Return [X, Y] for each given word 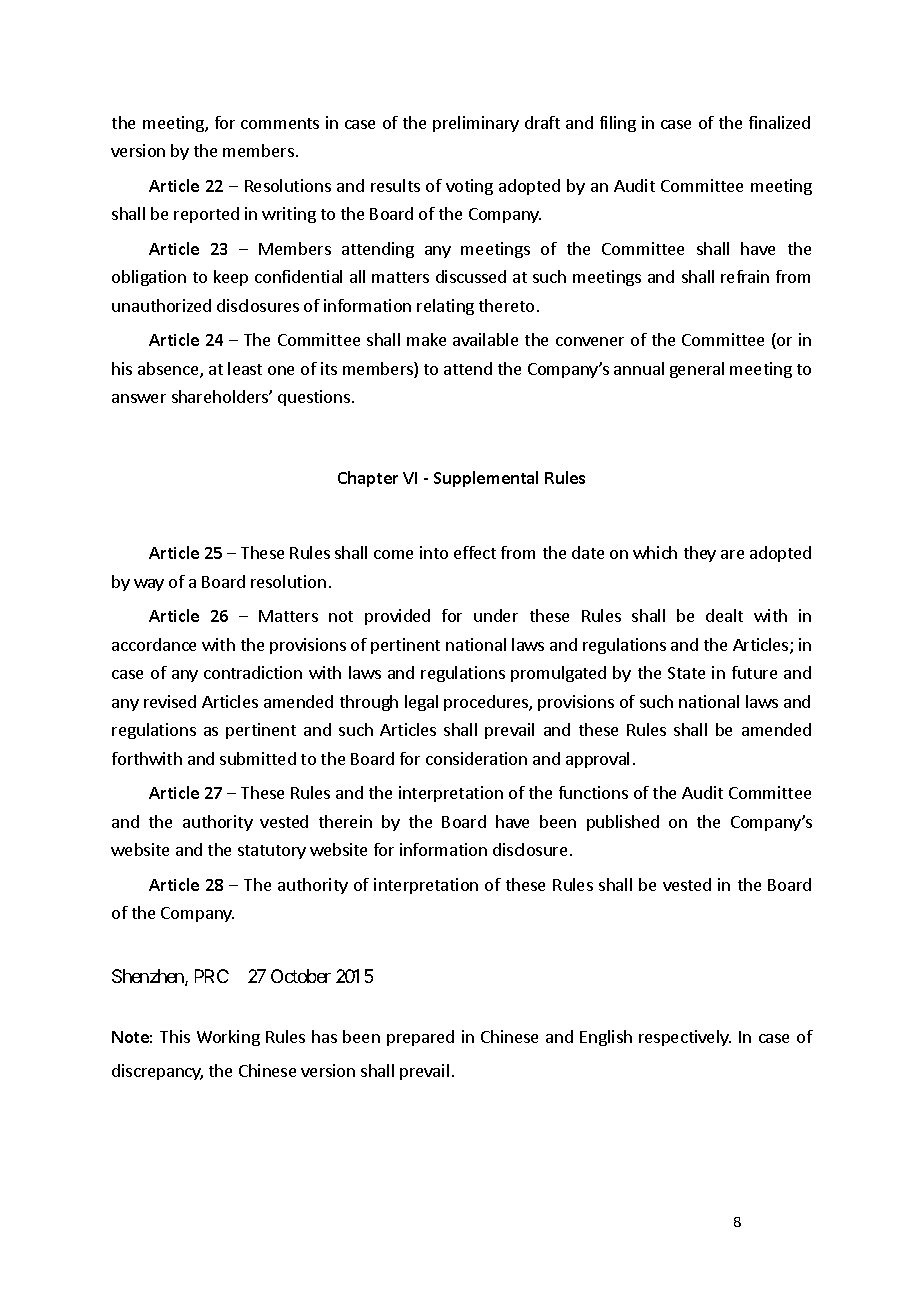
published [623, 823]
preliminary [476, 124]
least [245, 368]
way [149, 585]
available [485, 339]
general [697, 370]
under [496, 615]
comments [280, 123]
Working [228, 1038]
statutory [272, 852]
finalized [779, 122]
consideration [476, 758]
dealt [724, 615]
